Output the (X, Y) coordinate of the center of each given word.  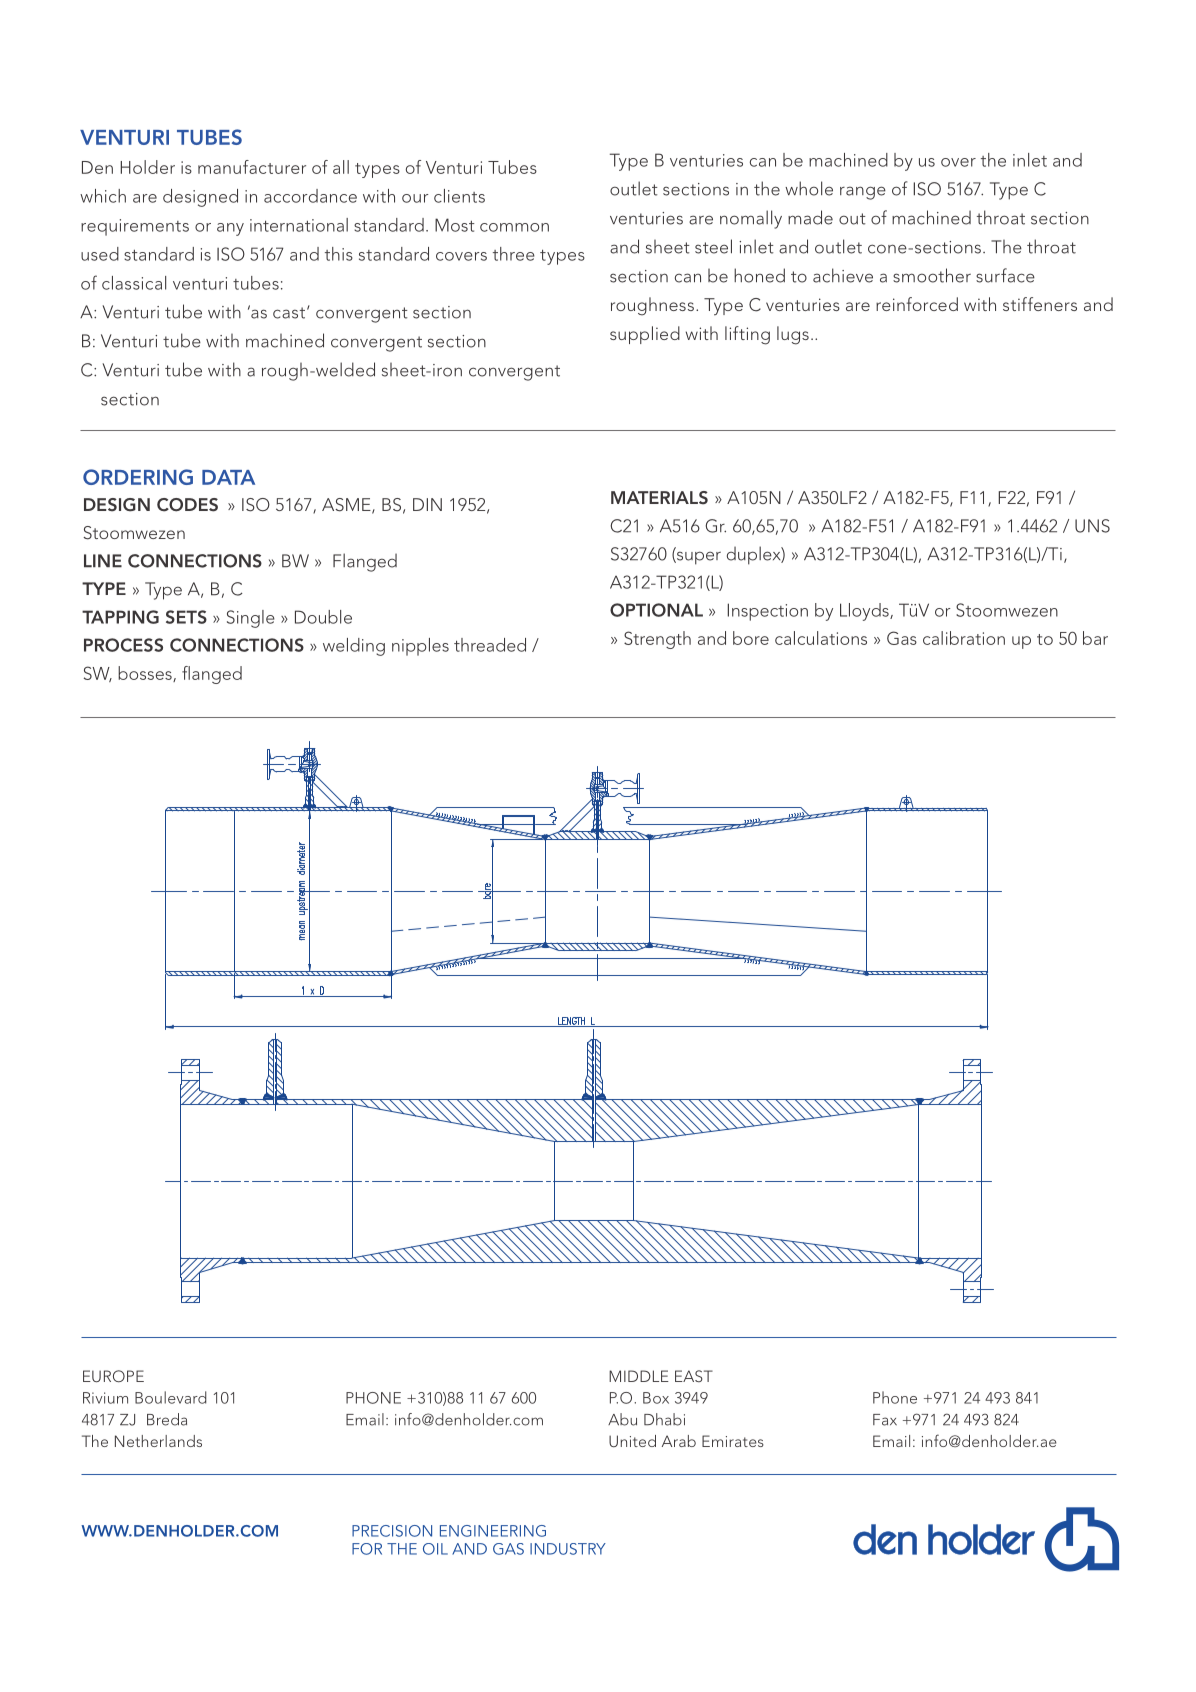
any (230, 229)
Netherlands (158, 1441)
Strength (657, 640)
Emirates (733, 1441)
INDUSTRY (568, 1549)
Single (251, 619)
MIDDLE (639, 1376)
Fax (885, 1420)
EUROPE (113, 1376)
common (514, 227)
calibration (964, 638)
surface (1005, 275)
